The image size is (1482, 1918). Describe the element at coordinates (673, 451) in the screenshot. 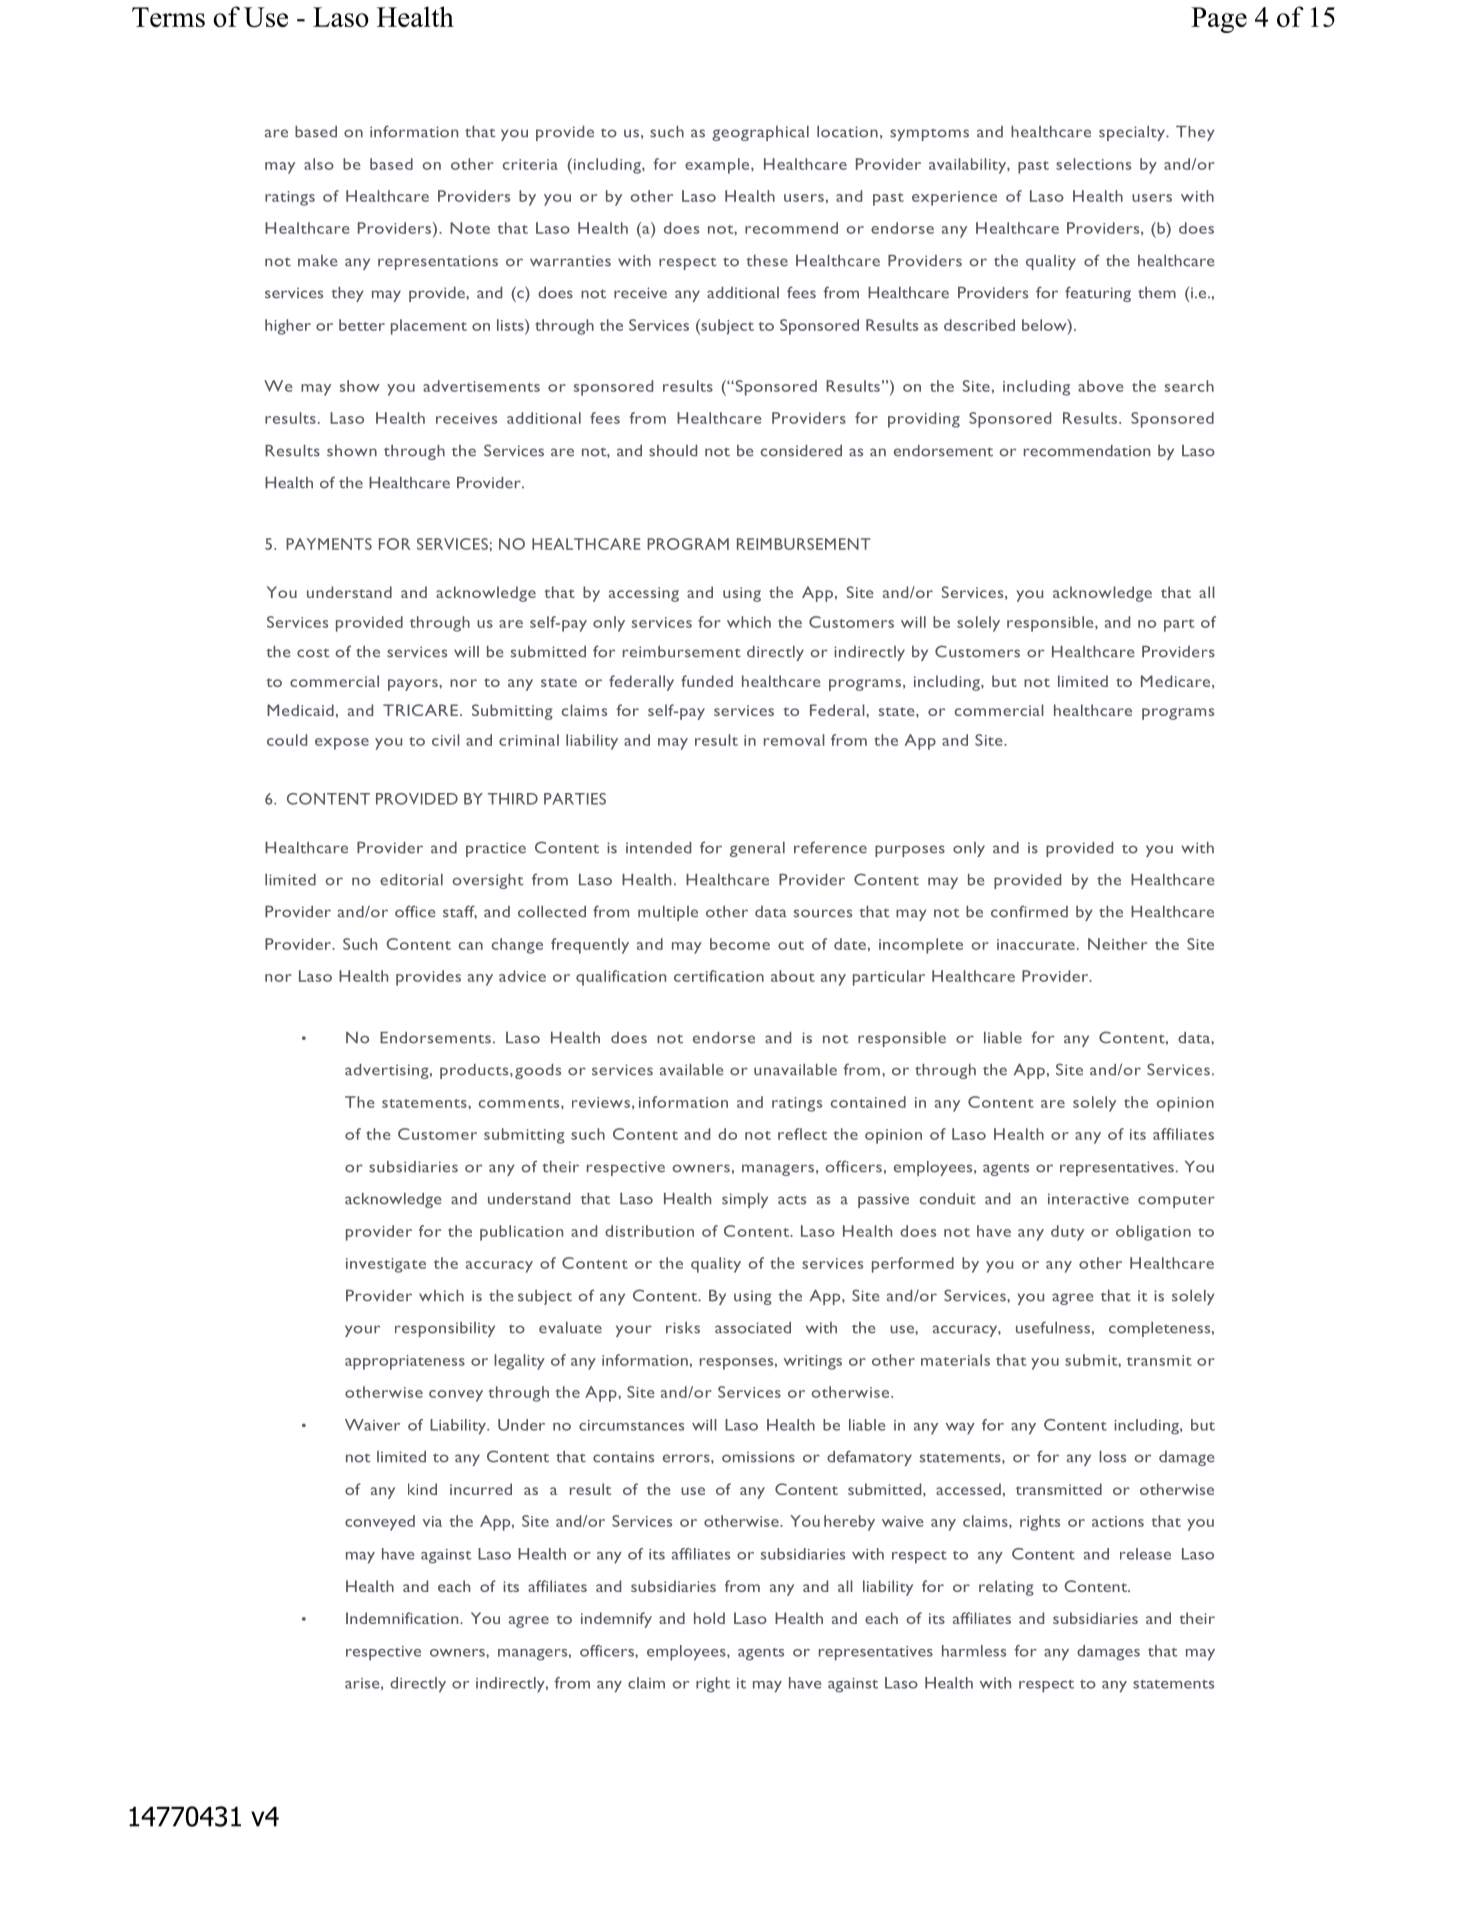

I see `should` at that location.
